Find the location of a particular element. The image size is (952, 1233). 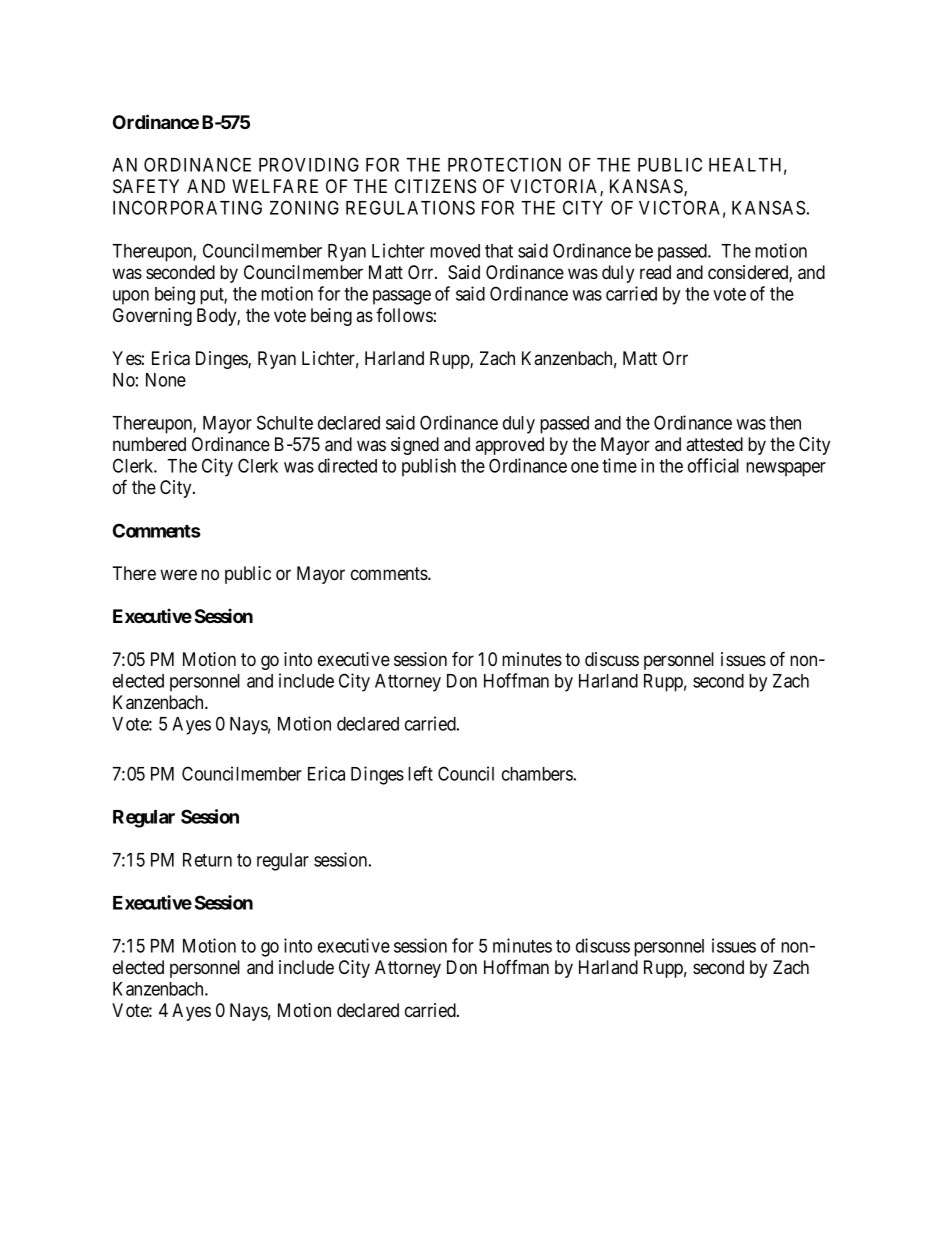

Return is located at coordinates (207, 860).
